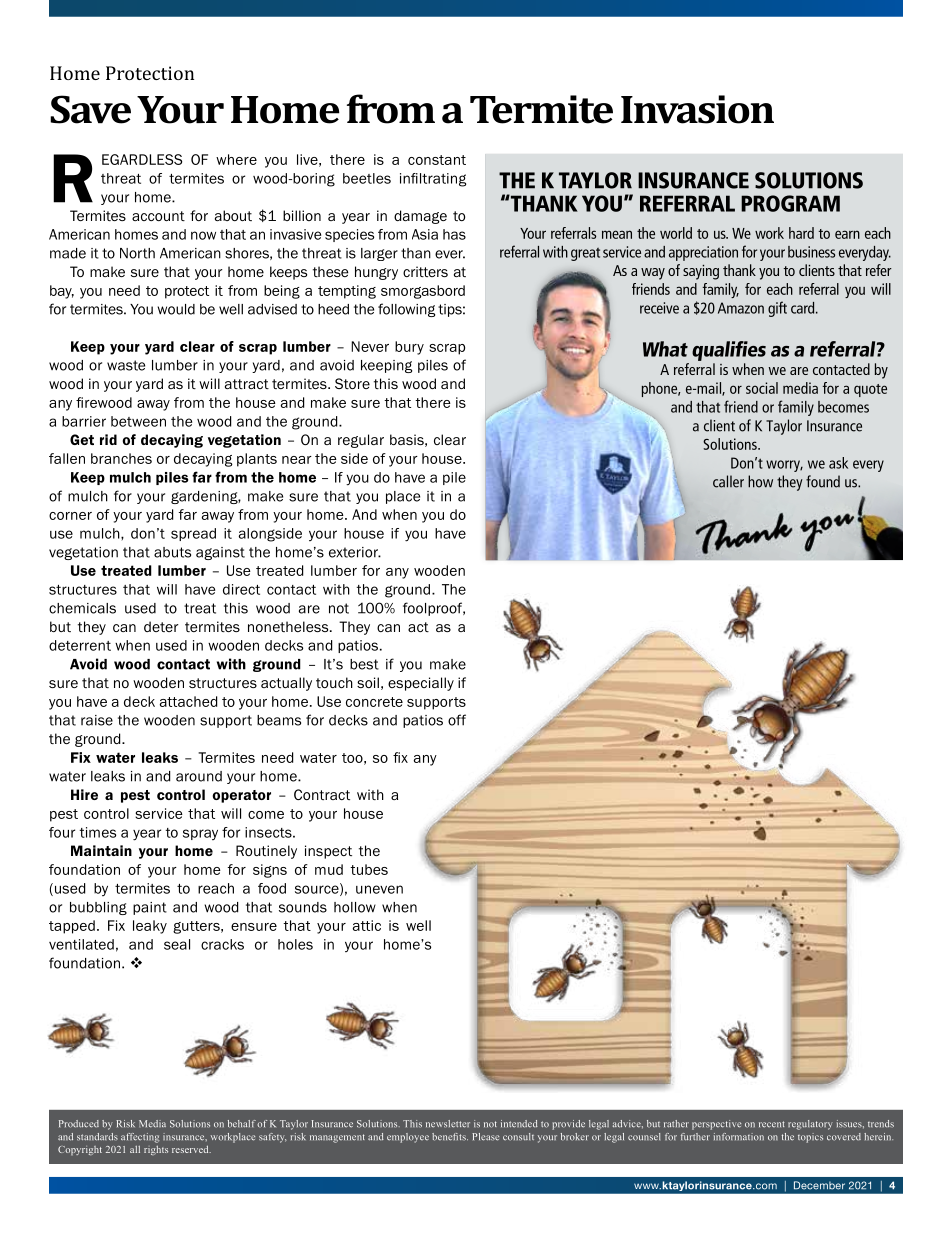  What do you see at coordinates (188, 701) in the image?
I see `attached` at bounding box center [188, 701].
